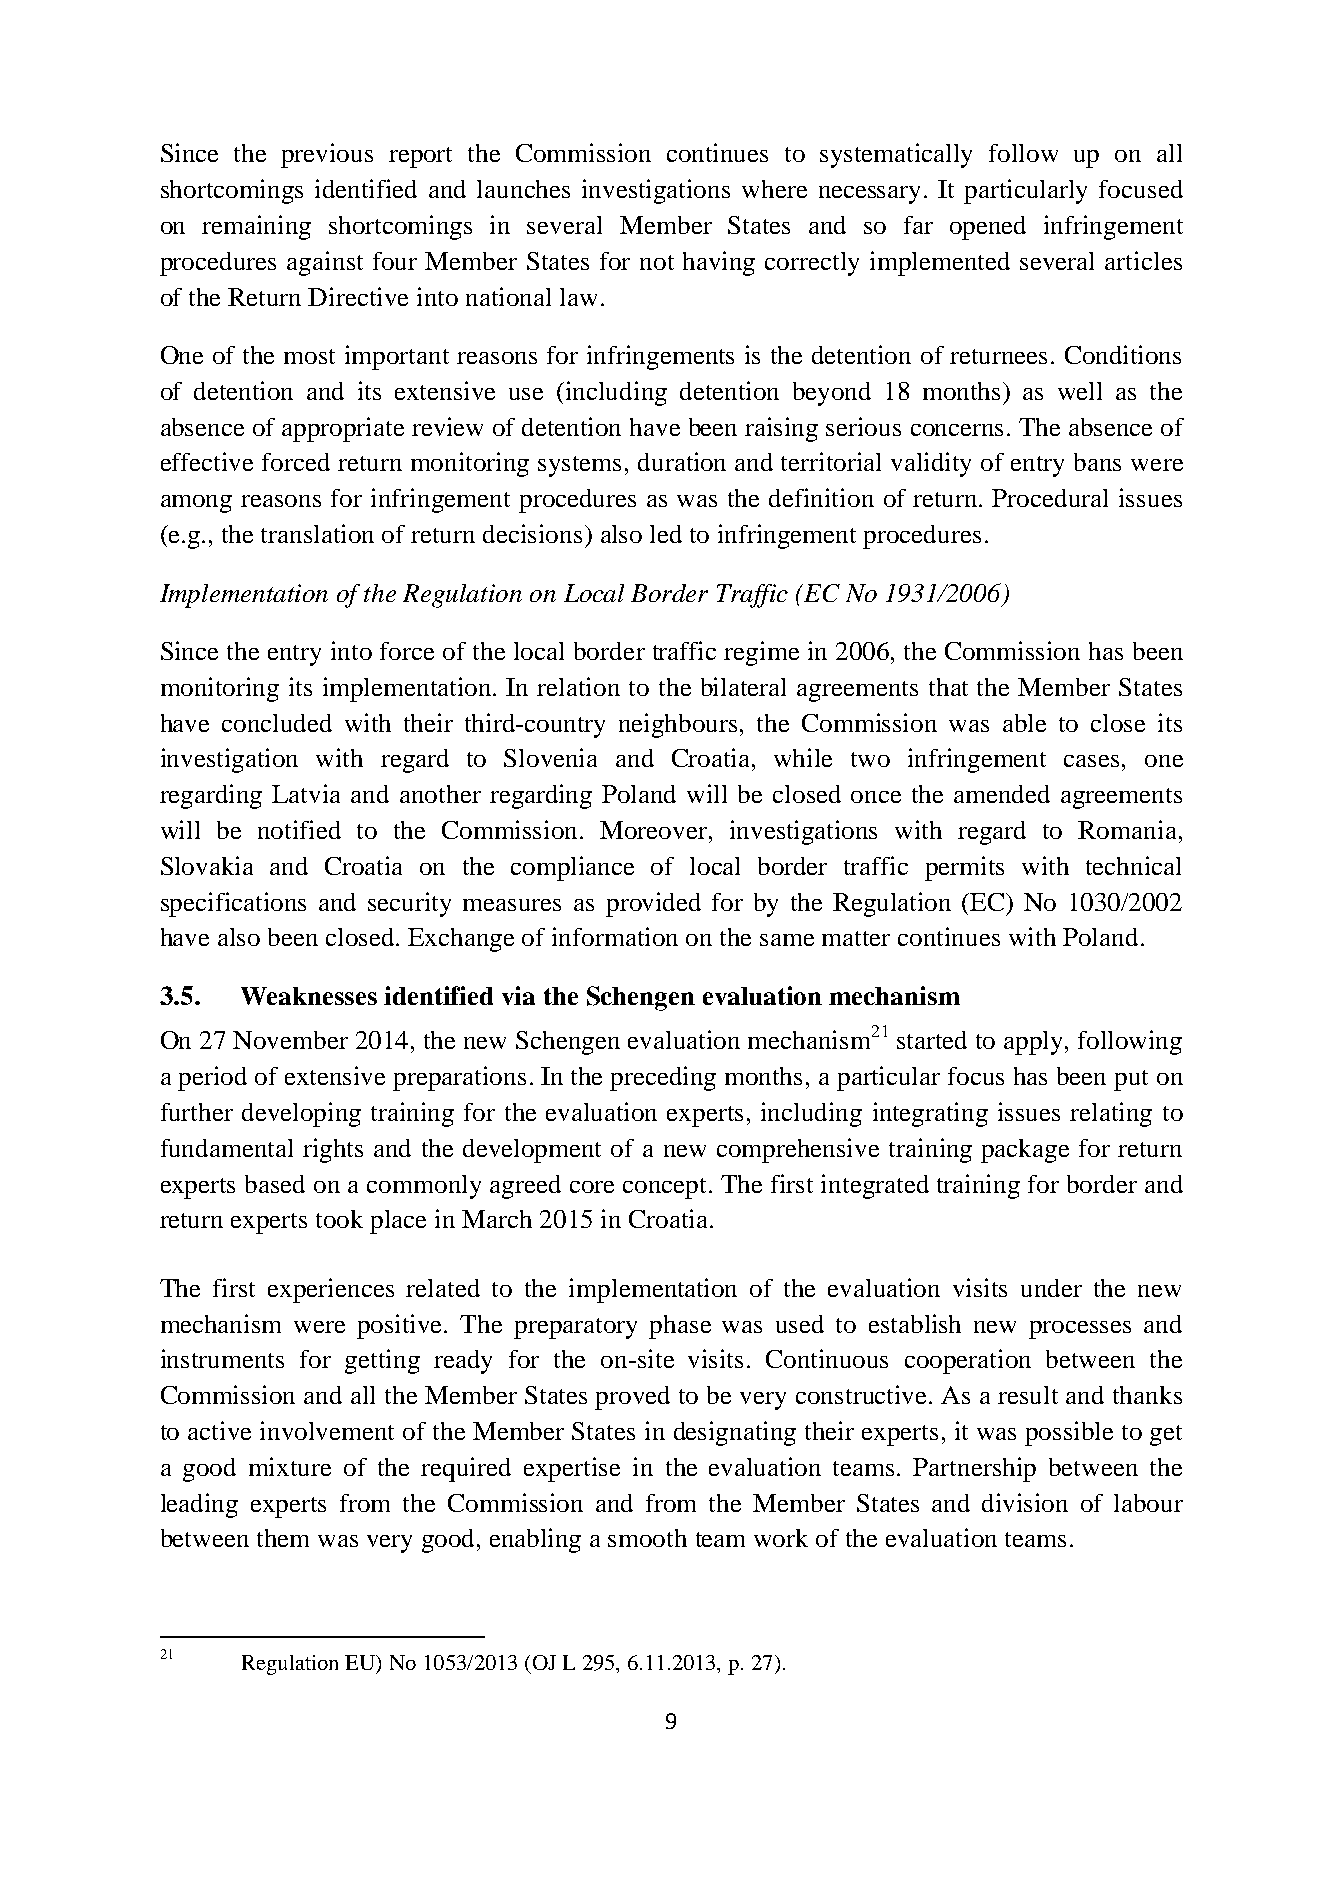 The image size is (1343, 1900). Describe the element at coordinates (719, 263) in the screenshot. I see `having` at that location.
